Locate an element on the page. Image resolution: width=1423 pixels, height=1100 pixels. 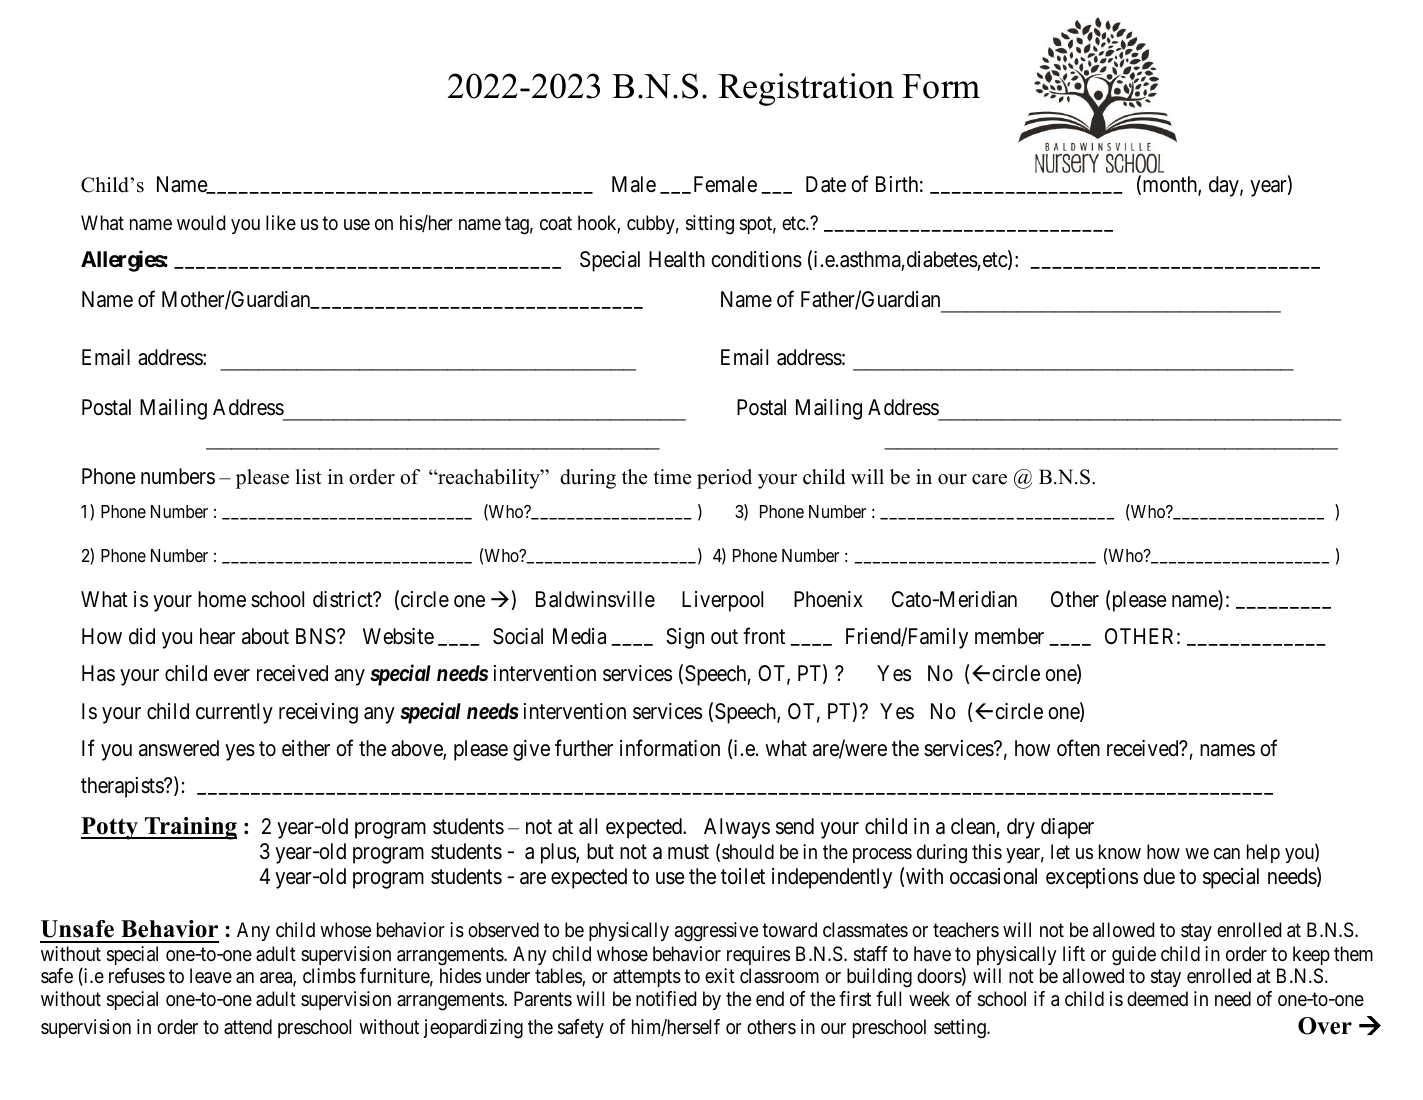
Date is located at coordinates (826, 184).
